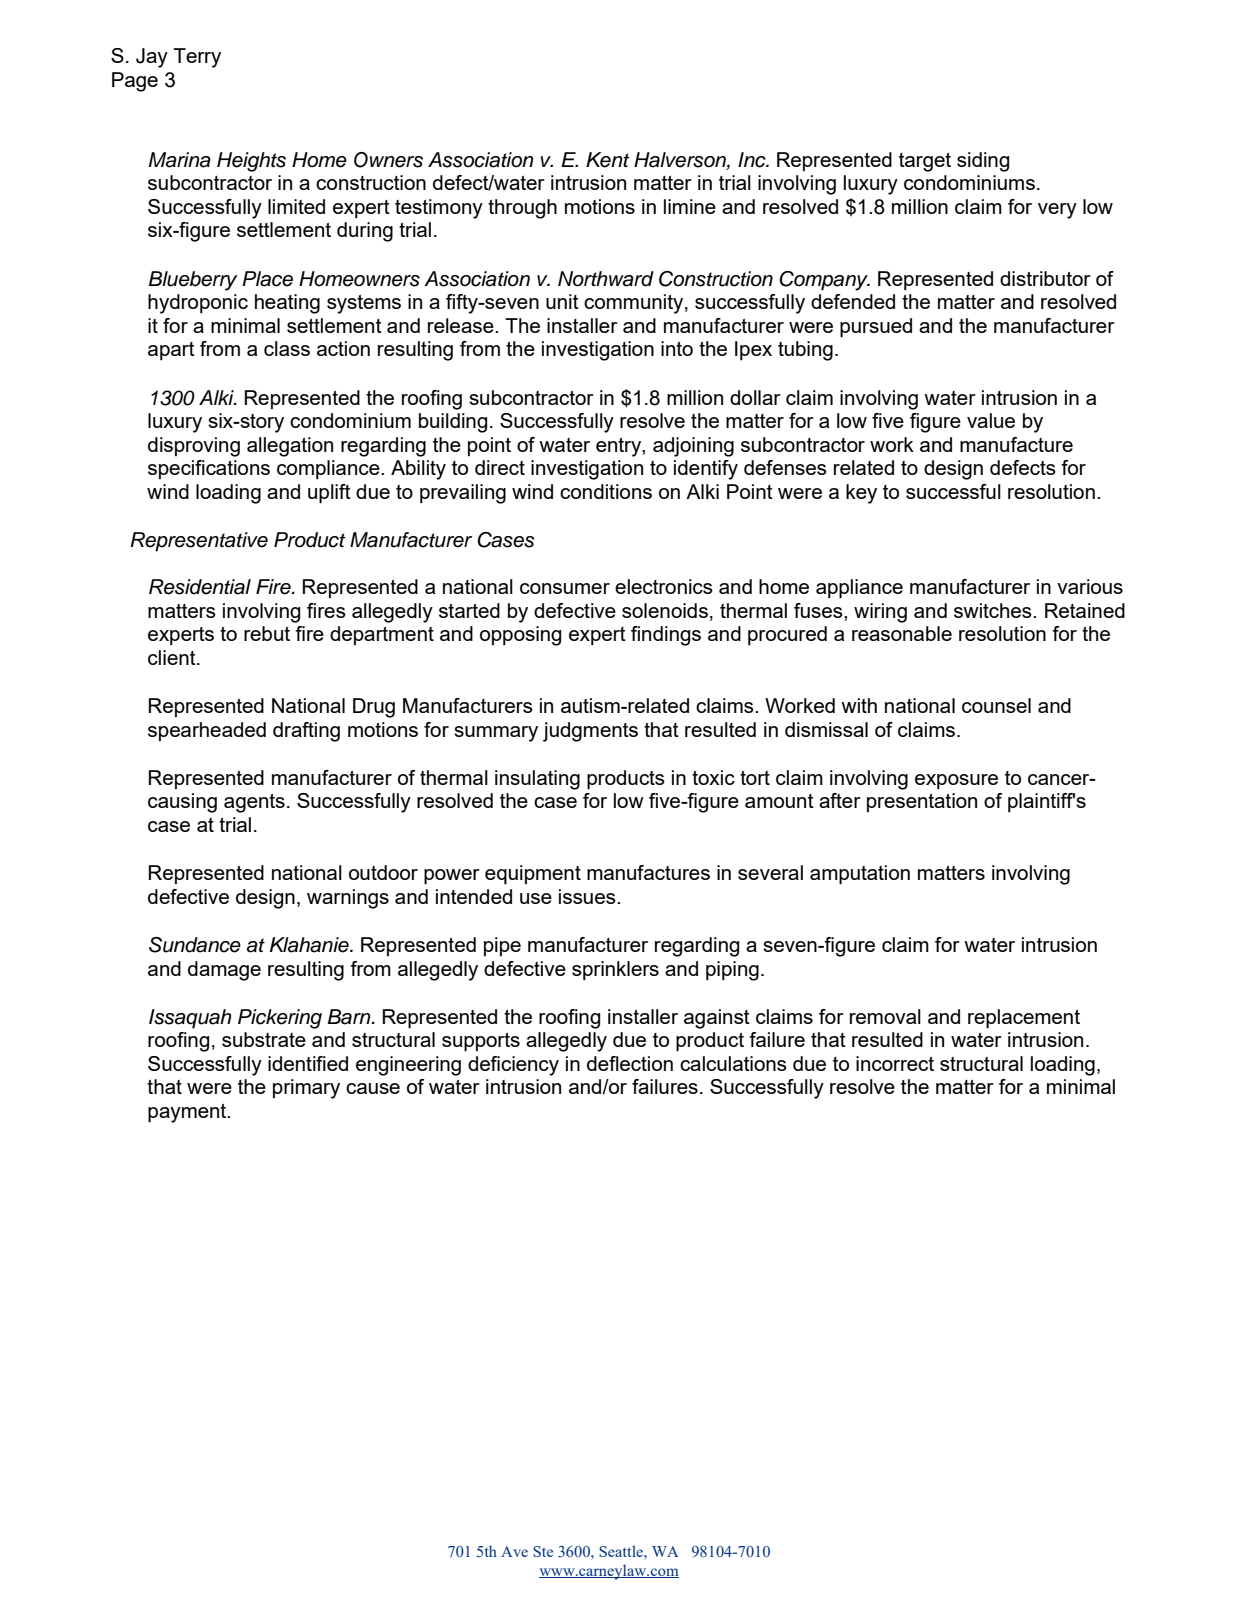 The height and width of the screenshot is (1624, 1255). I want to click on deflection, so click(630, 1063).
